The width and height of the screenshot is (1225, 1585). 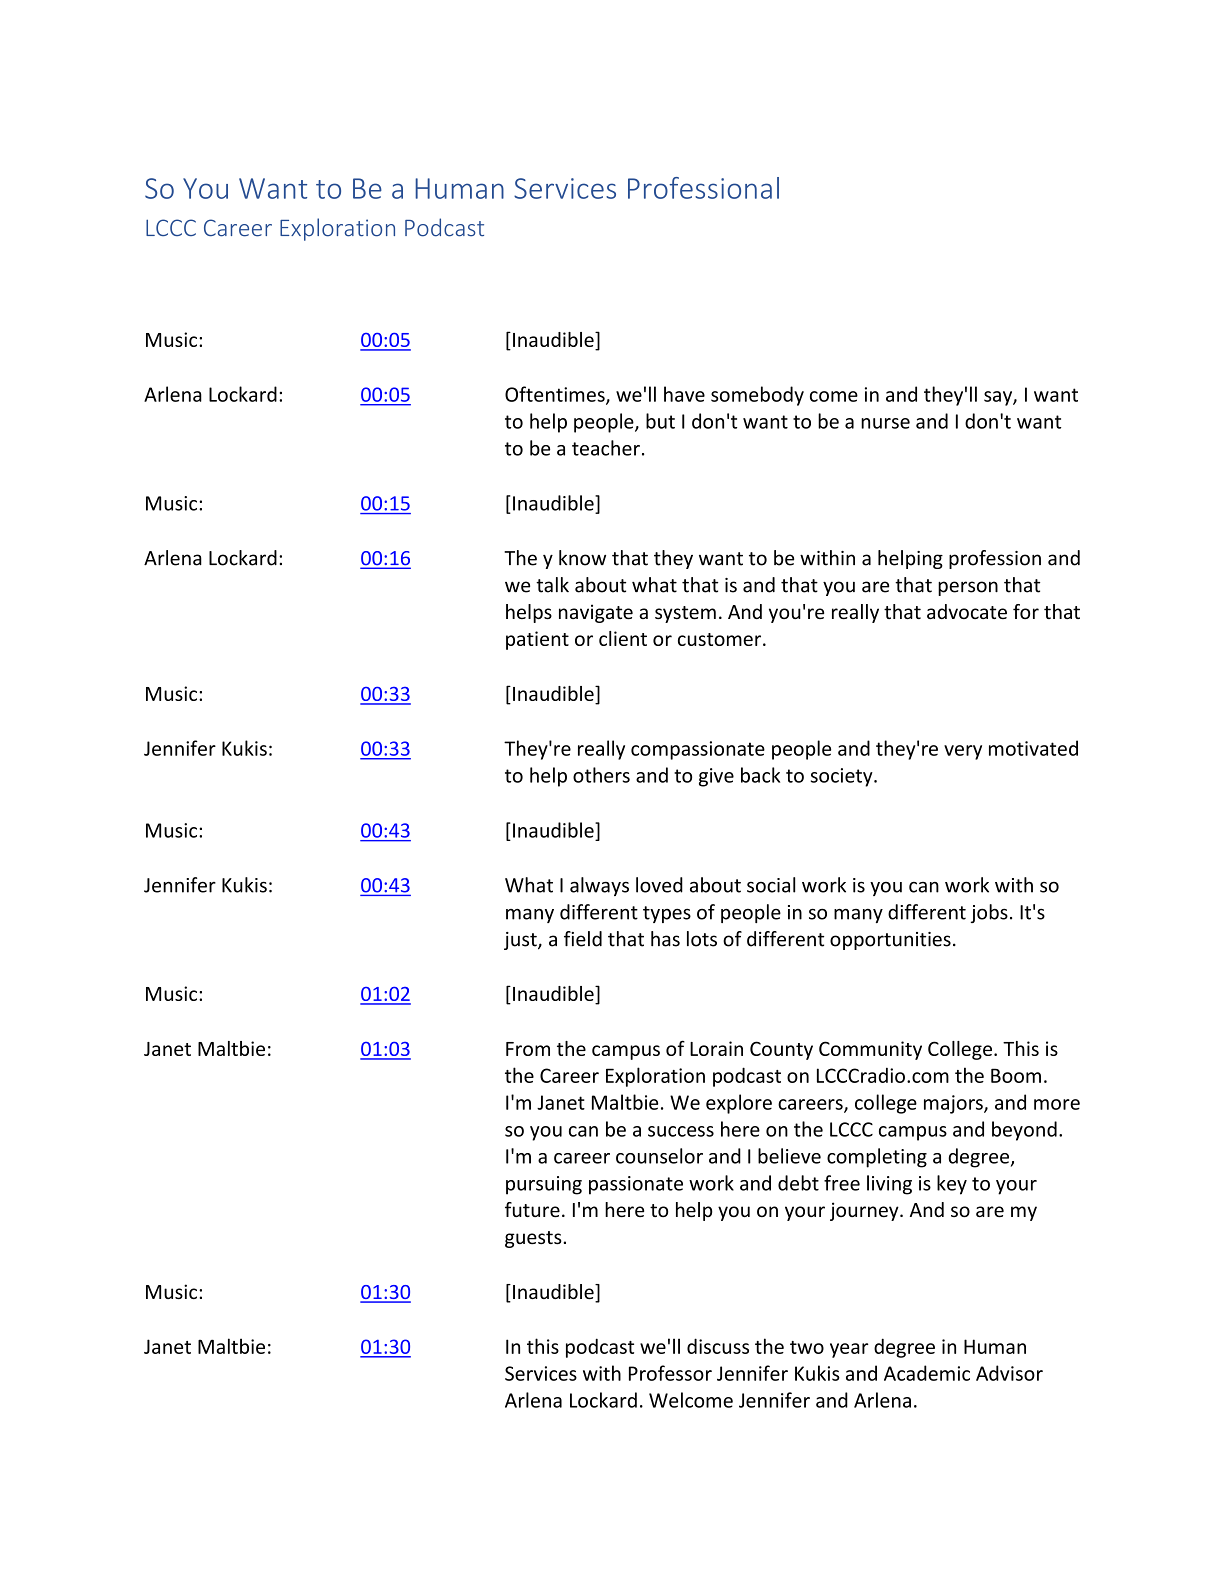 I want to click on two, so click(x=807, y=1347).
